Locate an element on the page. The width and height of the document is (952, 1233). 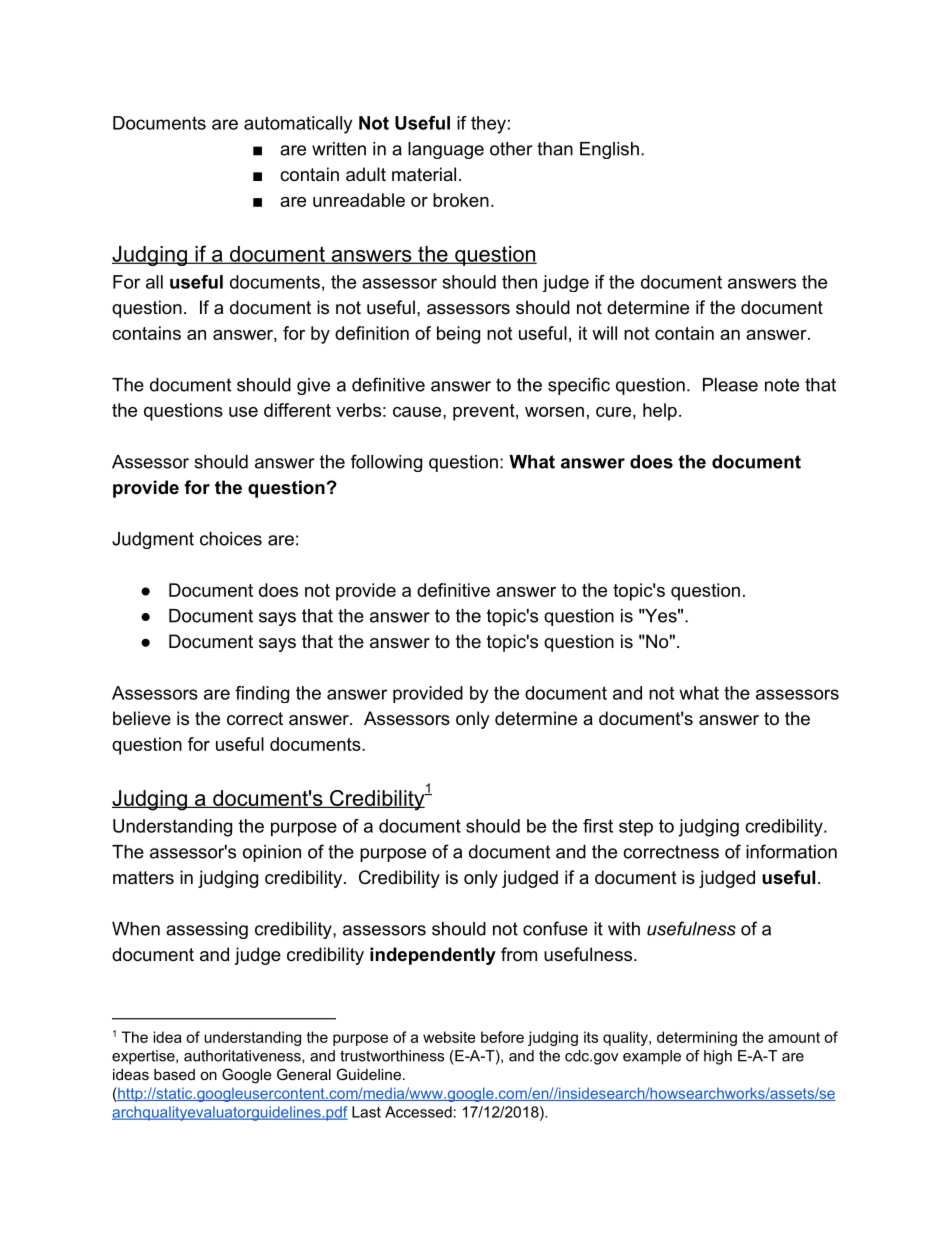
English is located at coordinates (609, 150).
